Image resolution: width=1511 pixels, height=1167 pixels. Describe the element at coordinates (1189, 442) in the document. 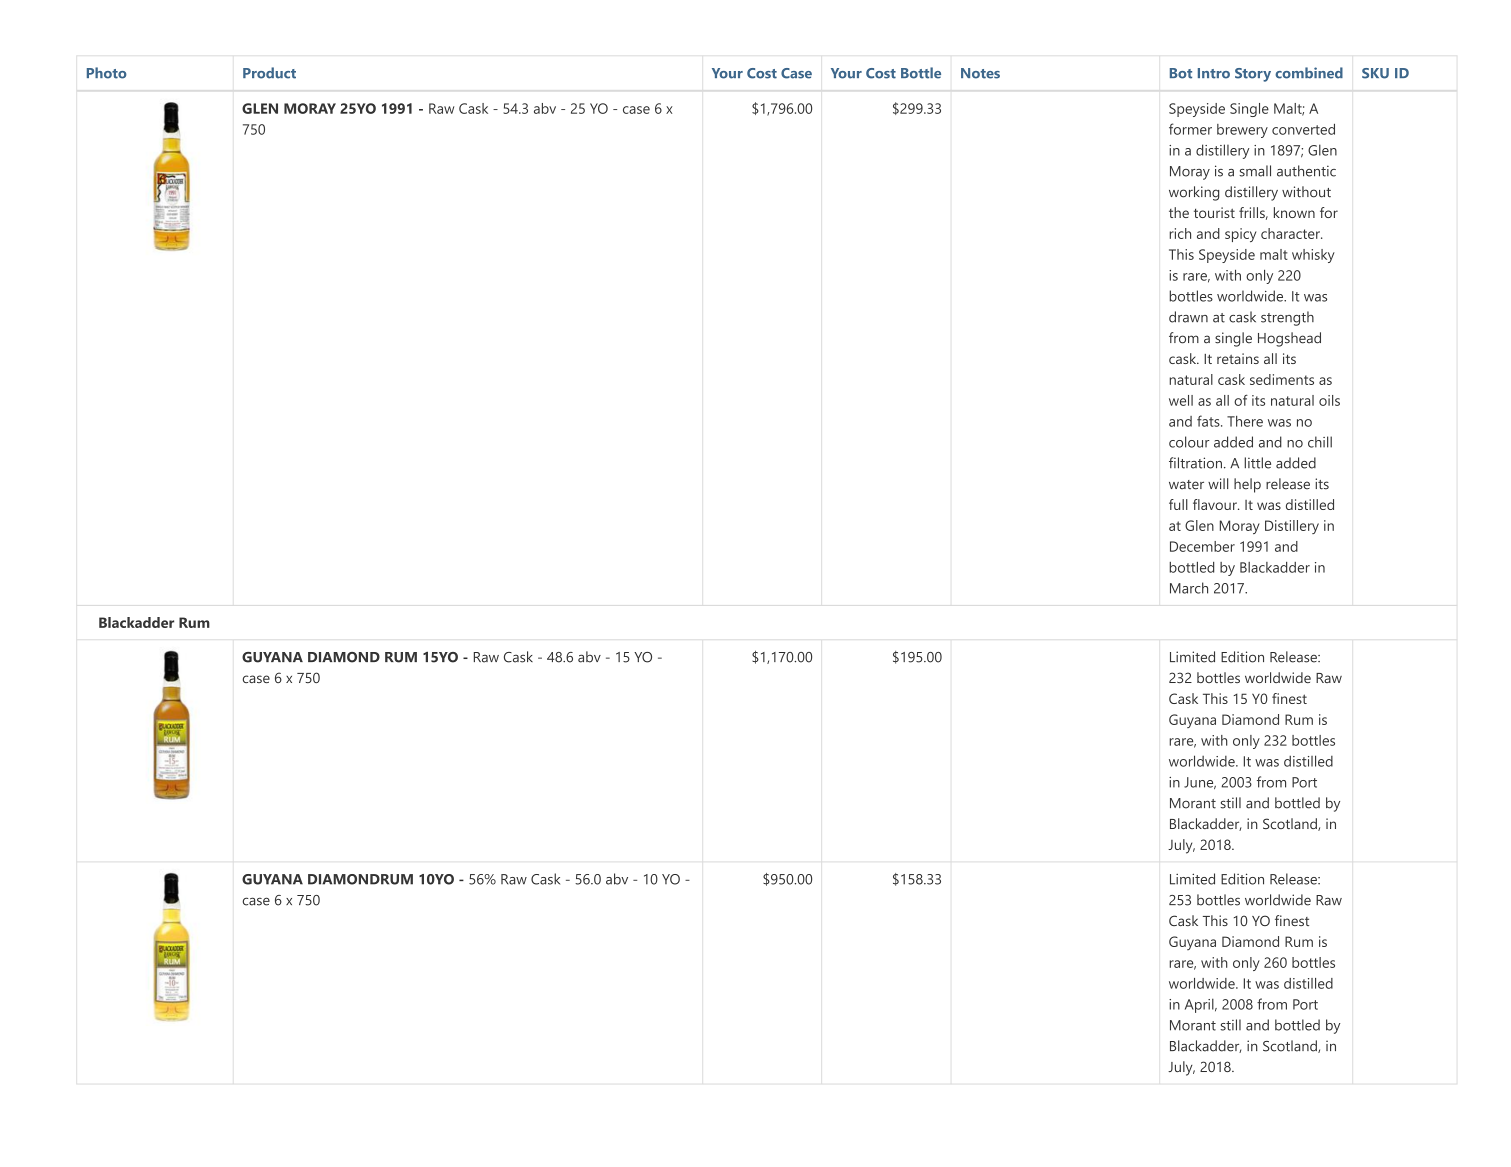

I see `colour` at that location.
